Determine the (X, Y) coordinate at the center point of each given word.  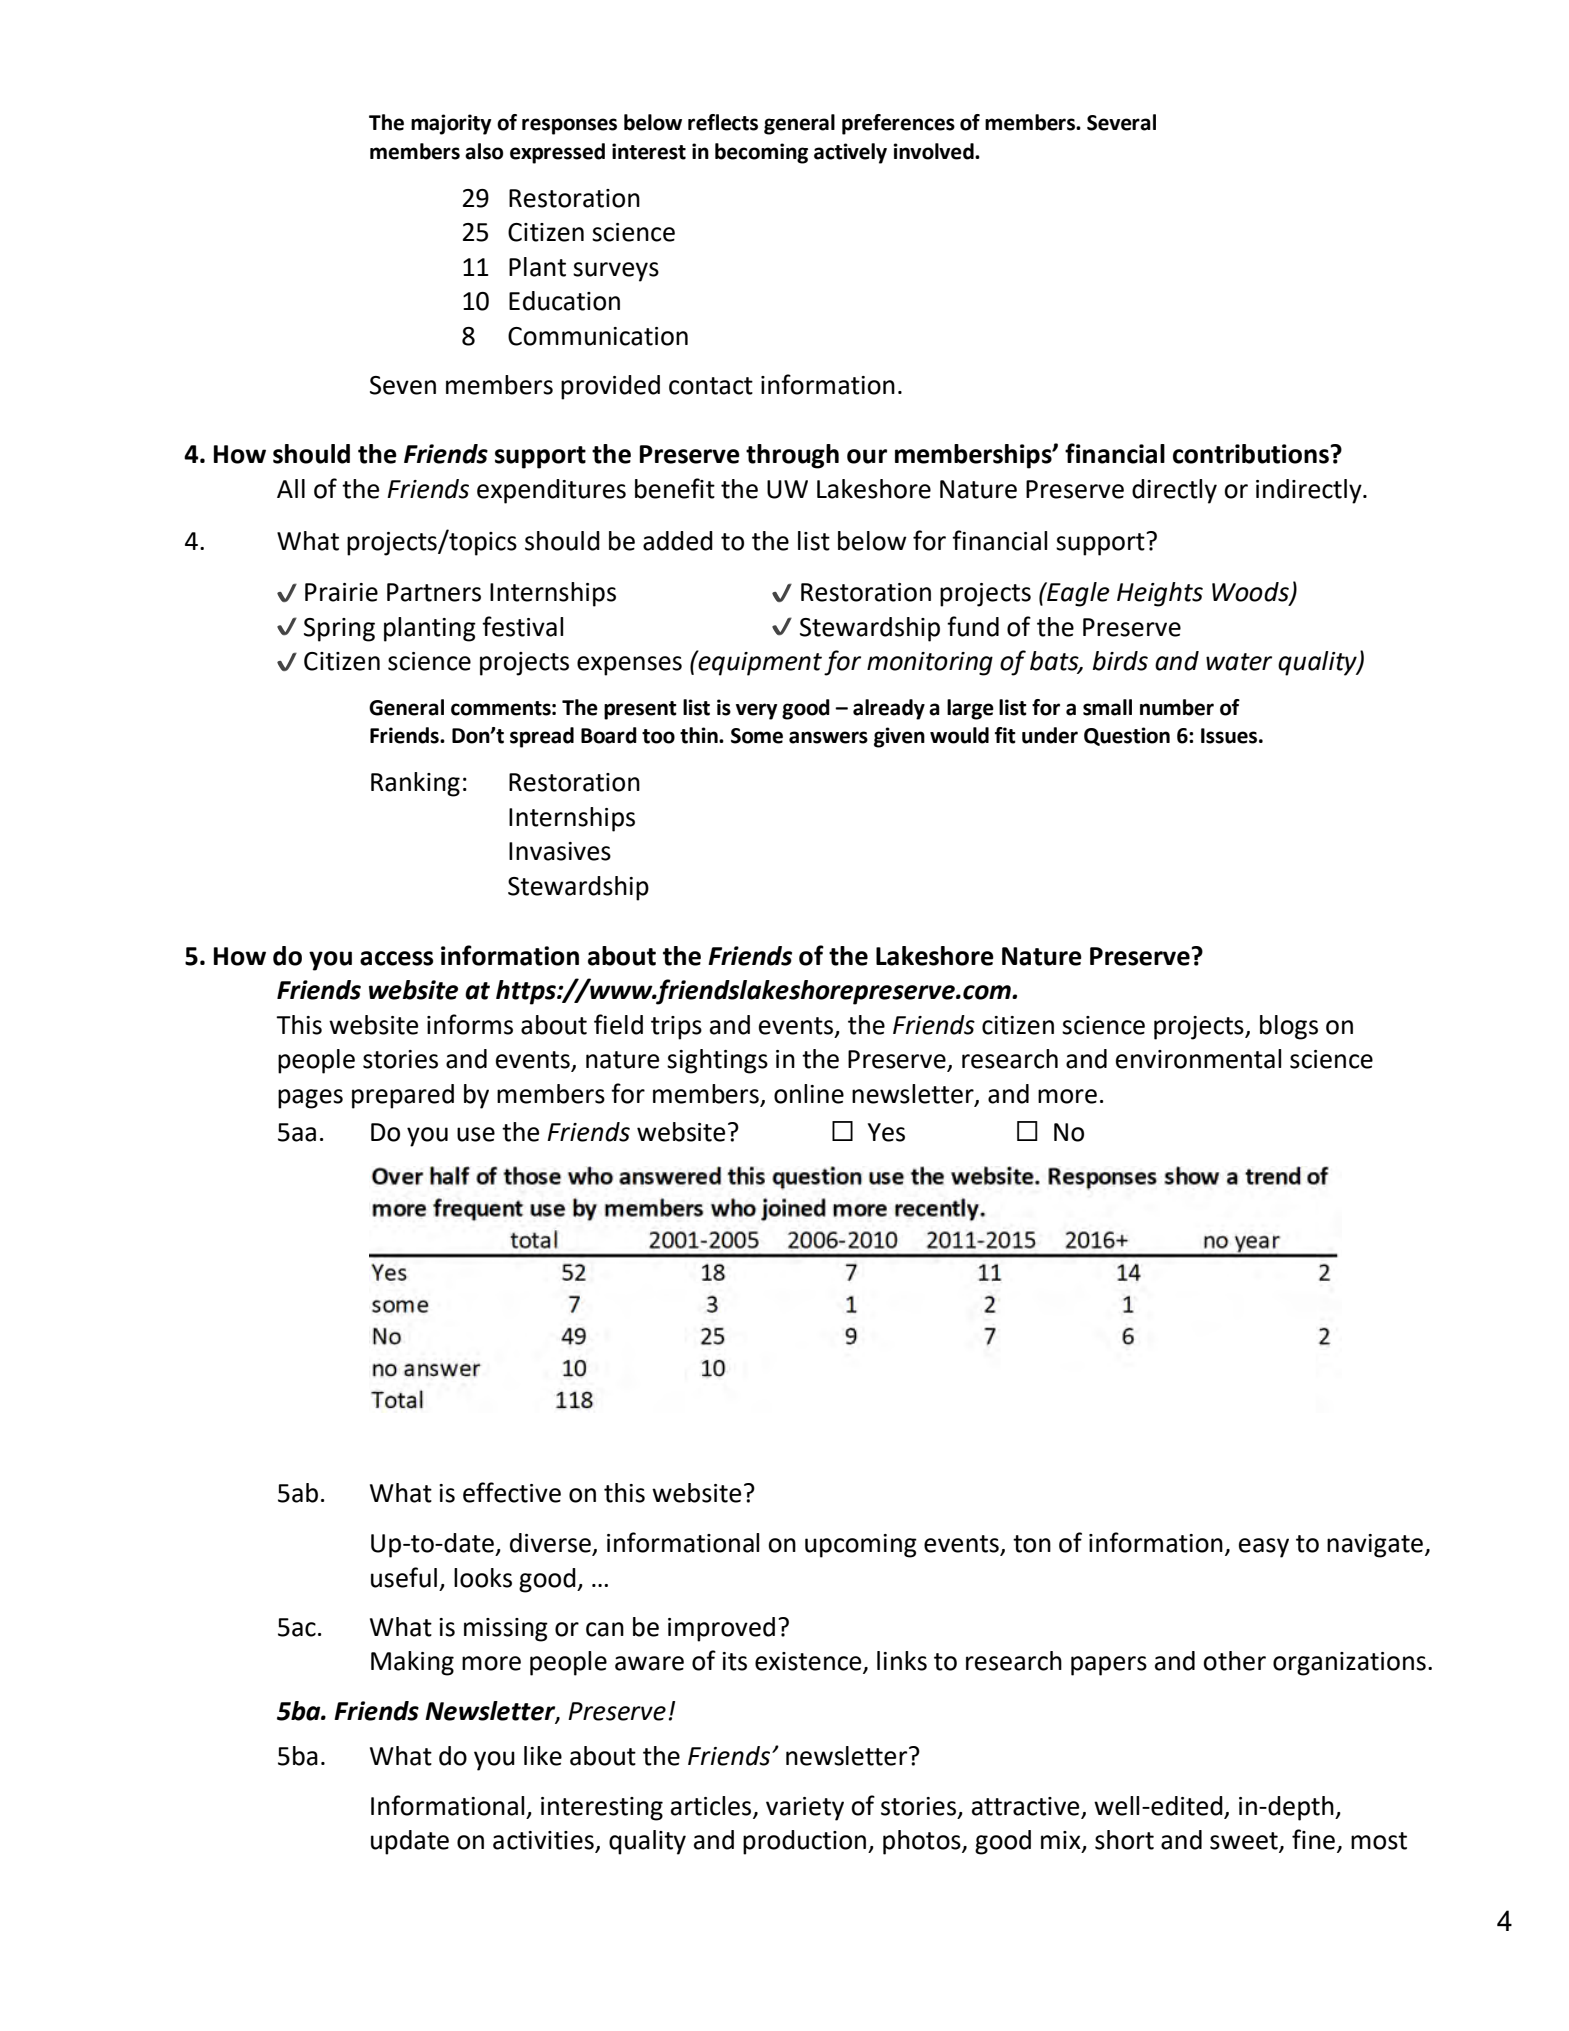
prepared (403, 1096)
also (484, 151)
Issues (1229, 736)
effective (512, 1492)
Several (1121, 122)
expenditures (551, 491)
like (543, 1756)
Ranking (415, 784)
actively (850, 153)
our (867, 456)
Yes (886, 1132)
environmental (1198, 1059)
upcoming (861, 1546)
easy (1264, 1548)
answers (828, 737)
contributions (1251, 454)
